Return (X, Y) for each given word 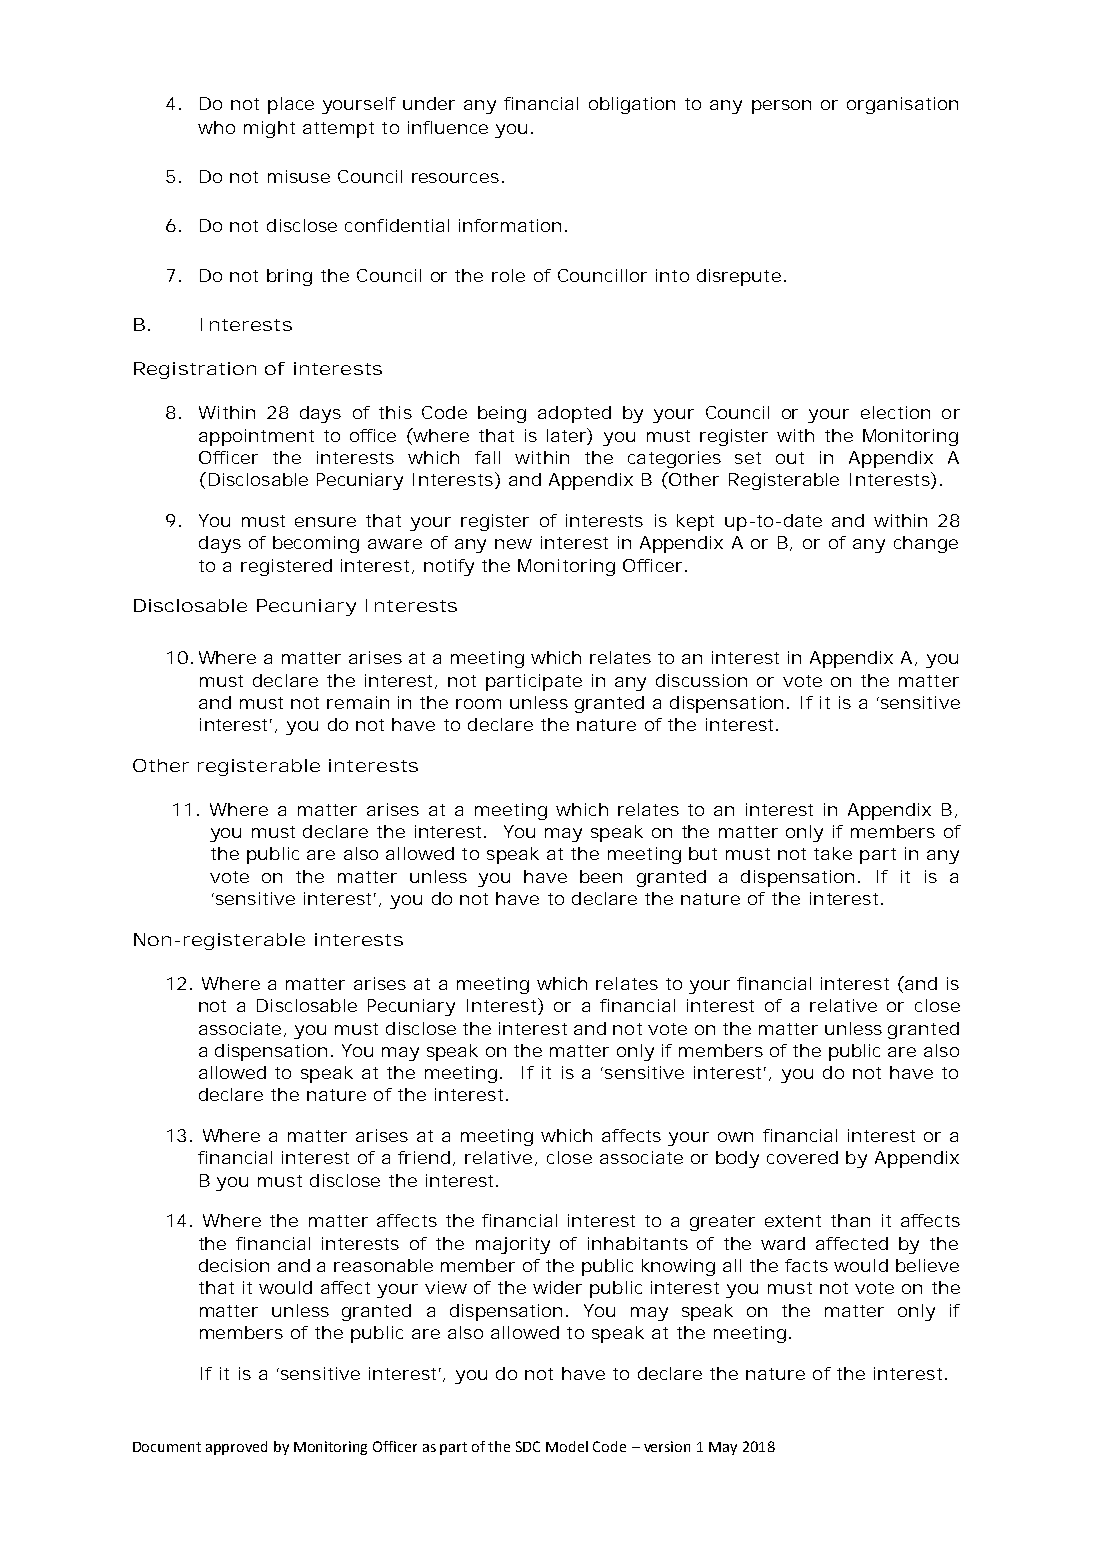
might (269, 129)
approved (236, 1448)
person (781, 107)
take (833, 853)
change (926, 544)
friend (424, 1157)
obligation (632, 105)
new (513, 544)
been (601, 876)
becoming (316, 544)
